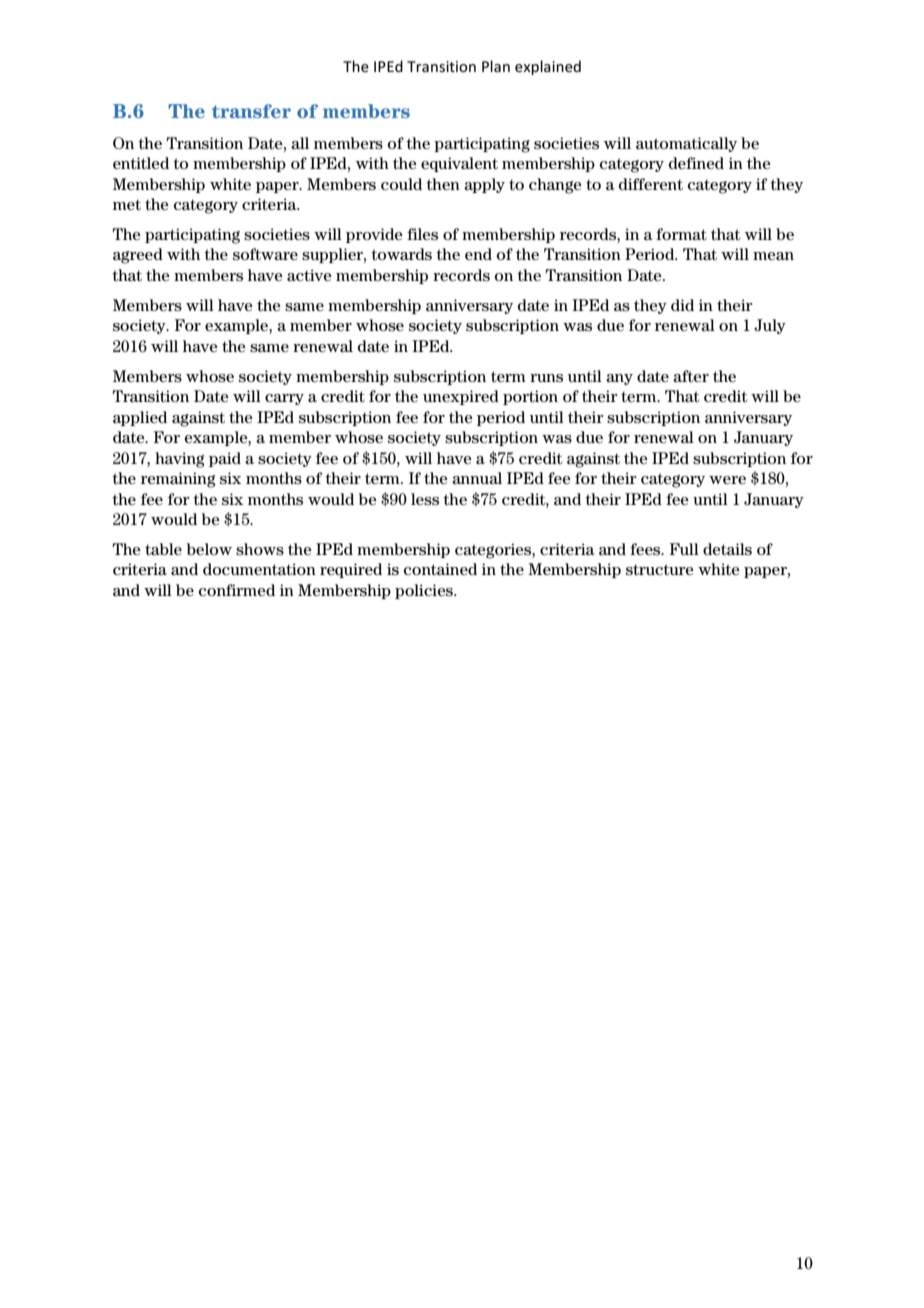 The height and width of the document is (1308, 924). What do you see at coordinates (237, 590) in the document?
I see `confirmed` at bounding box center [237, 590].
